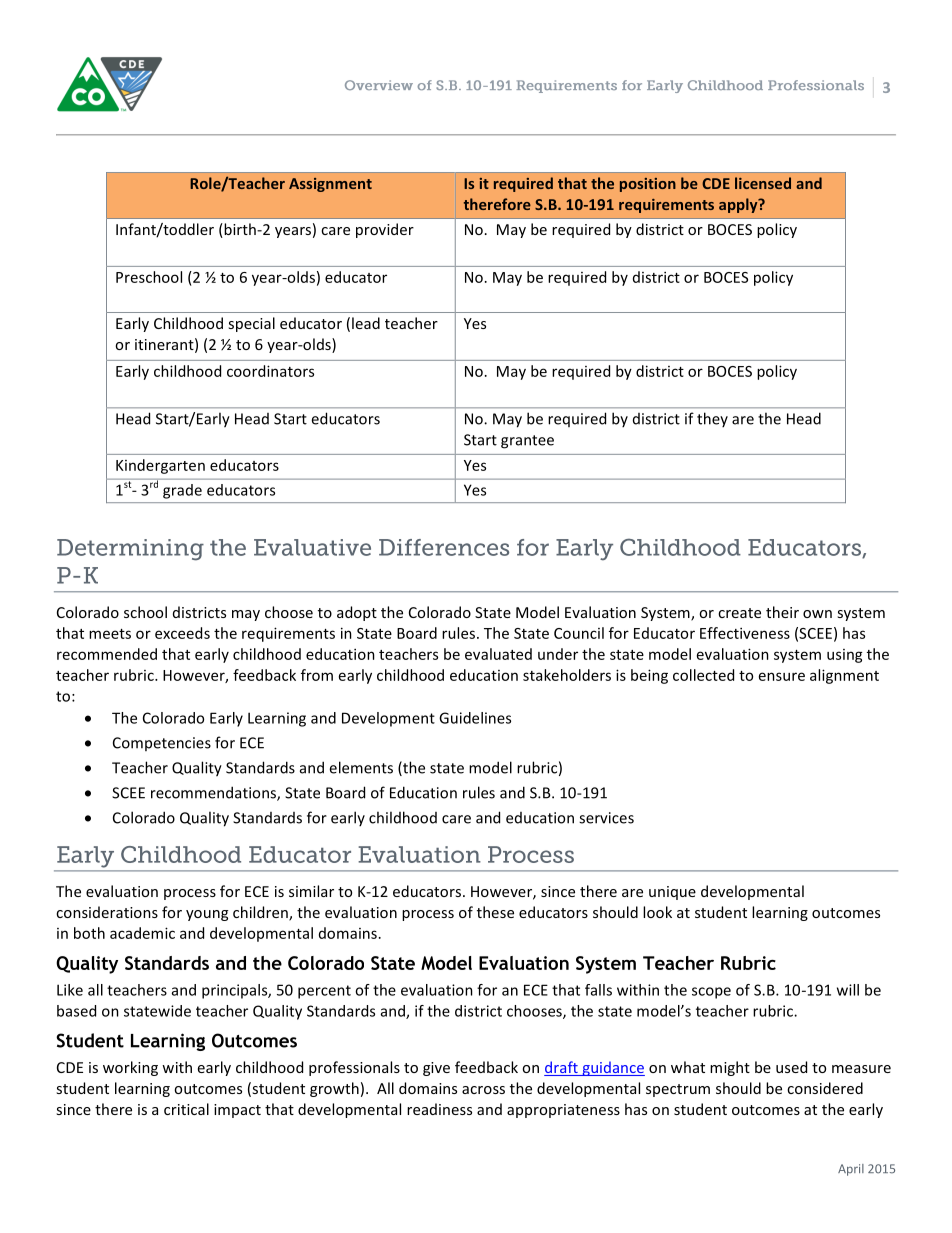 This screenshot has height=1233, width=952. Describe the element at coordinates (498, 654) in the screenshot. I see `evaluated` at that location.
